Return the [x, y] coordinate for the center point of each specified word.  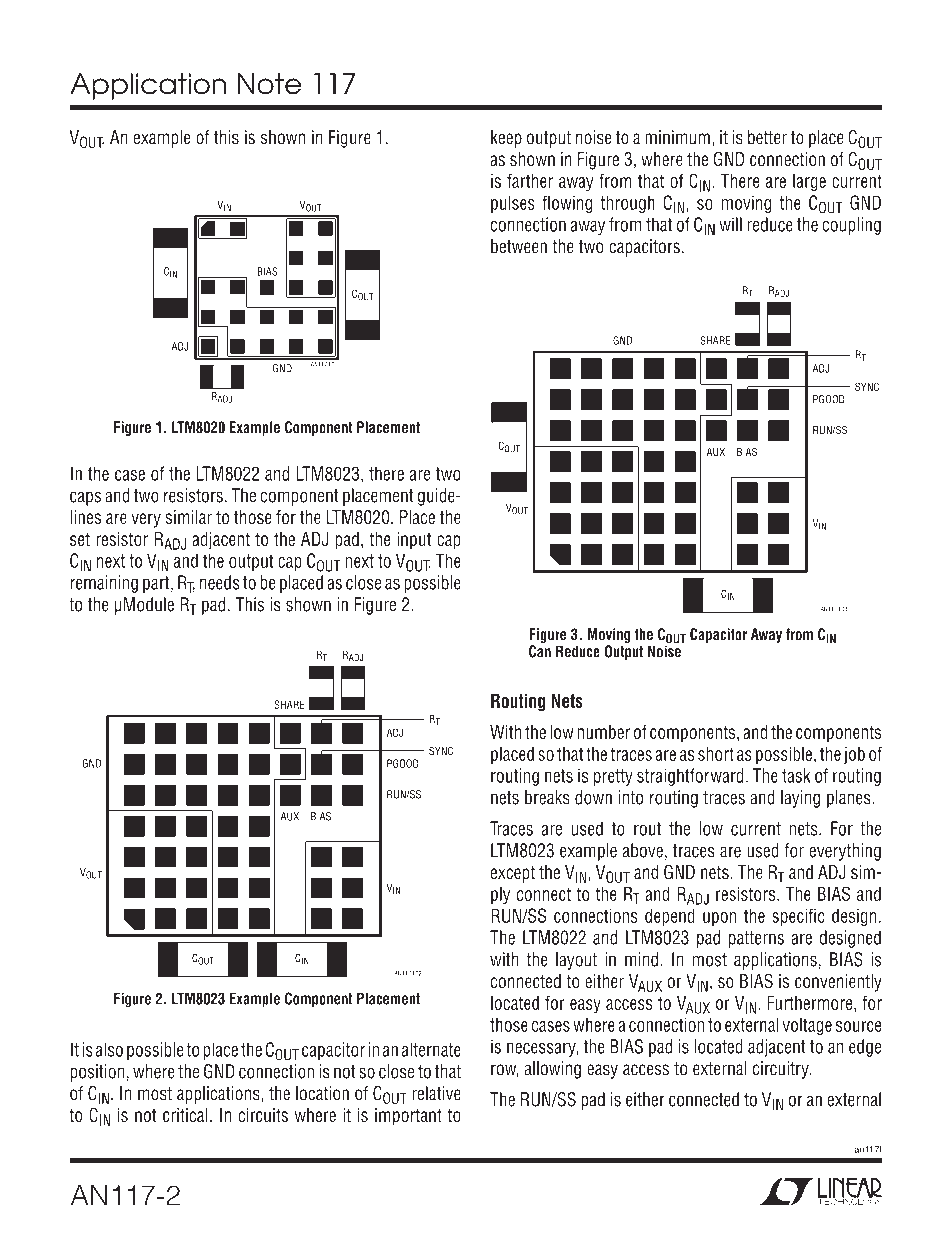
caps [85, 498]
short [716, 753]
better [767, 137]
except [513, 874]
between [519, 246]
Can [540, 651]
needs [220, 582]
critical [185, 1115]
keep [506, 139]
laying [800, 799]
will [730, 224]
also [109, 1049]
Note [269, 84]
